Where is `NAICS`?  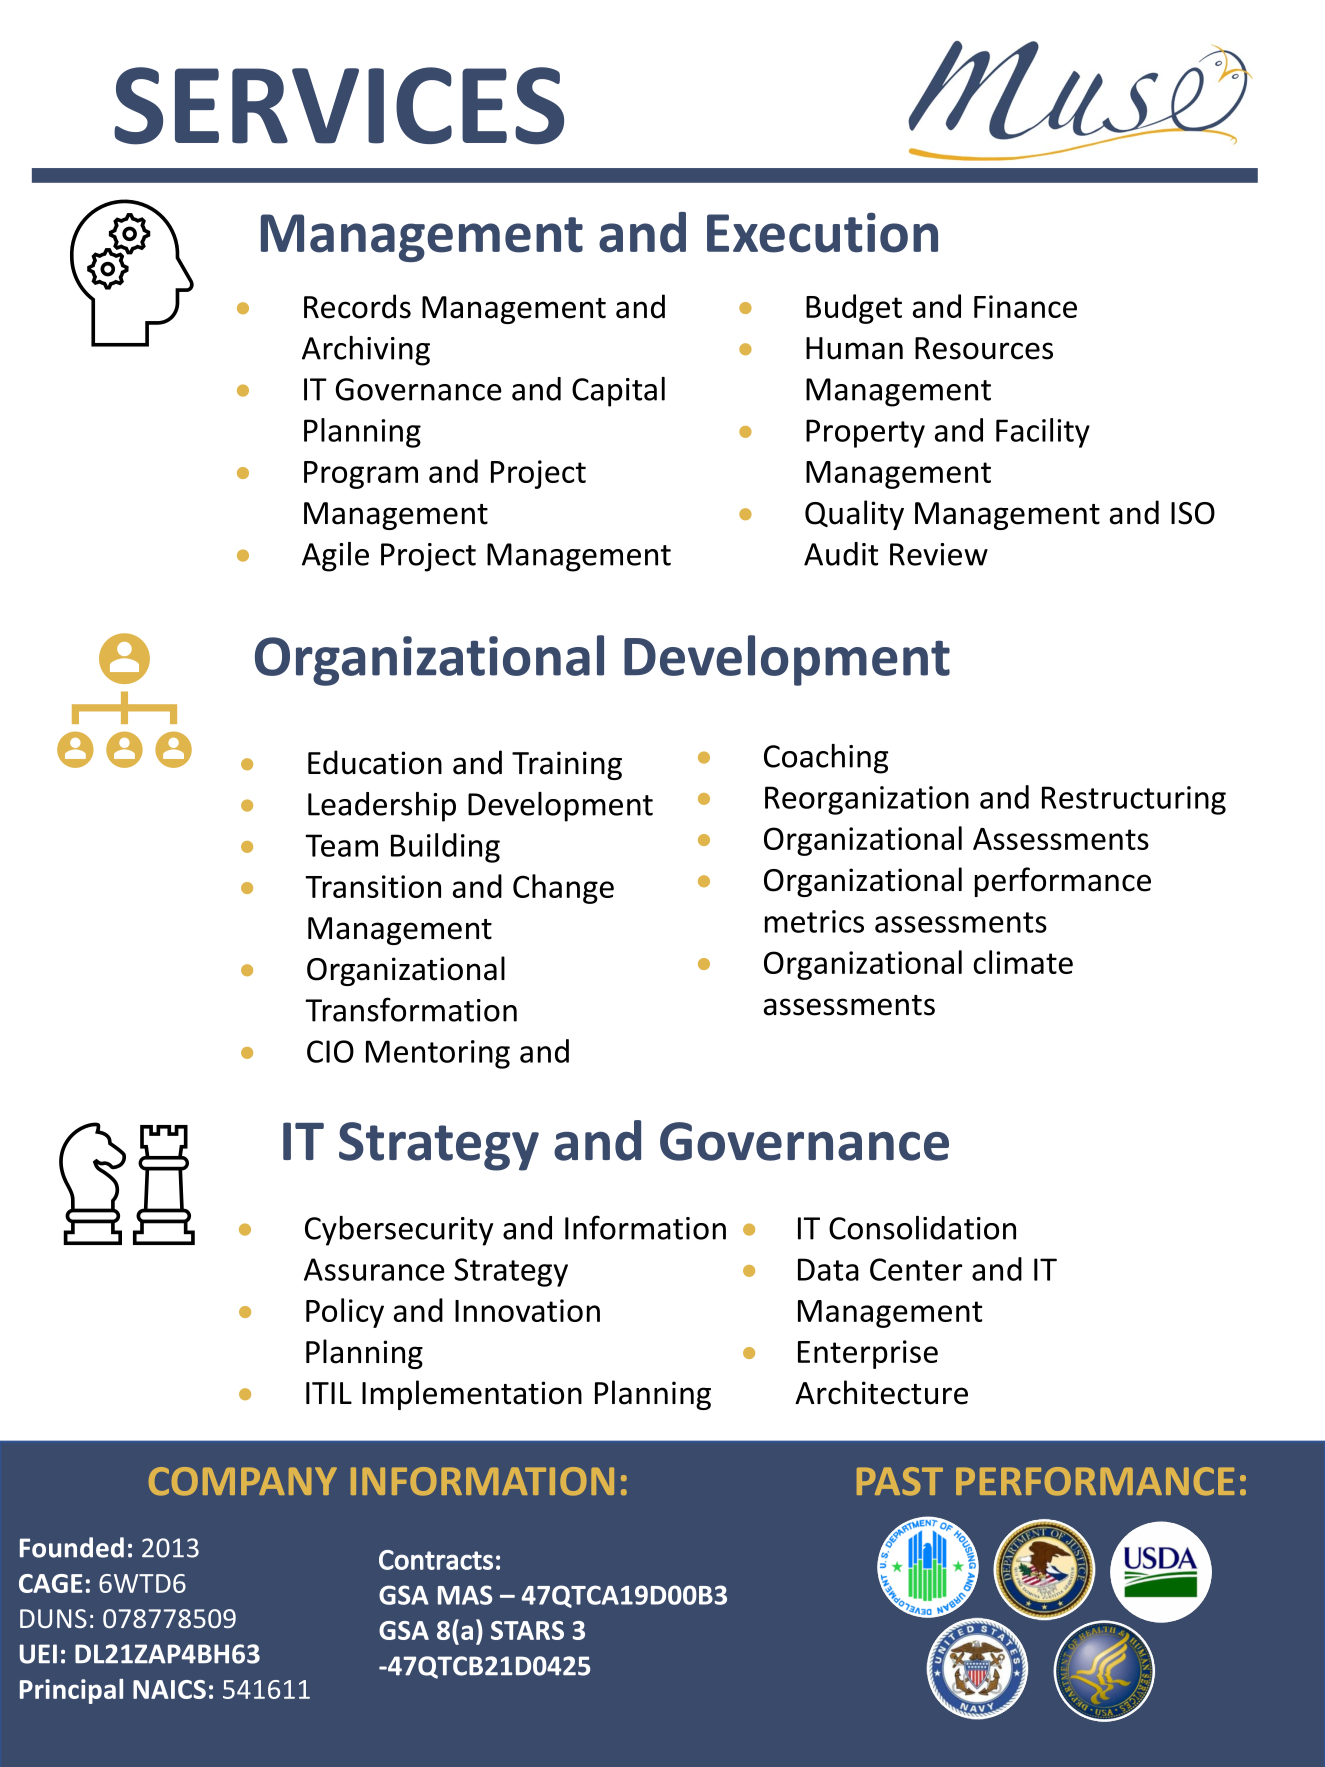 NAICS is located at coordinates (169, 1689).
